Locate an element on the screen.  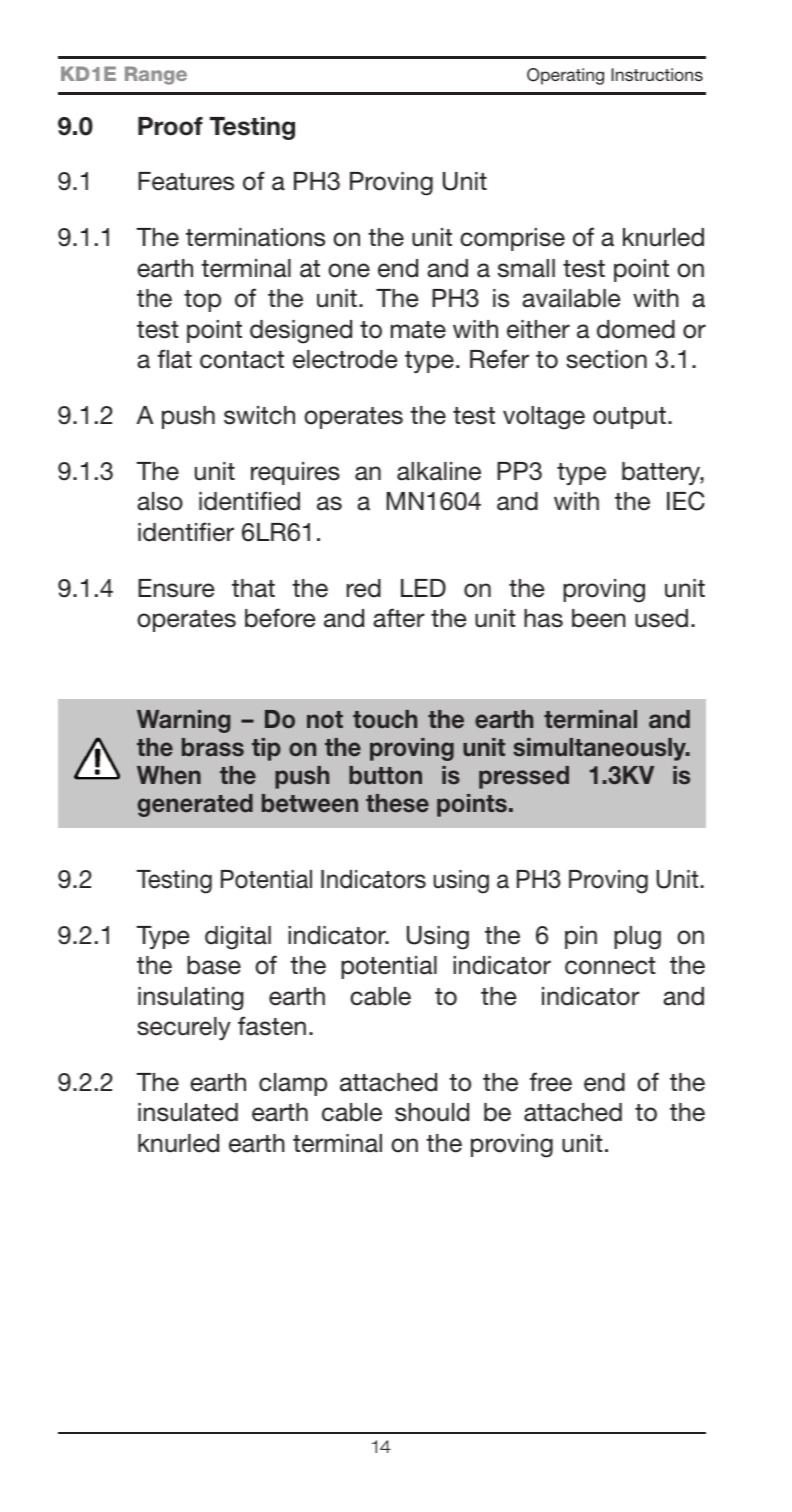
Operating is located at coordinates (565, 76).
